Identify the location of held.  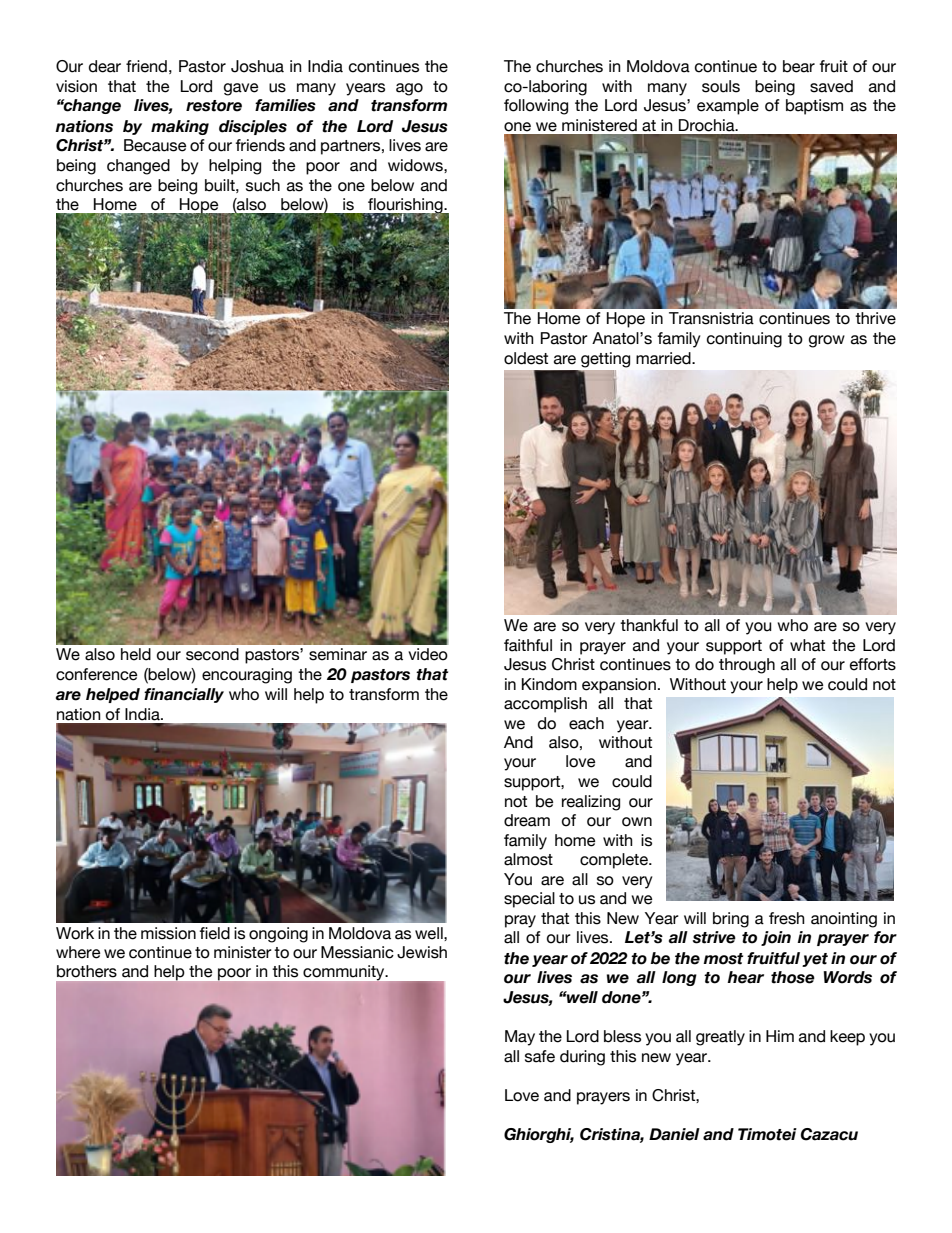
(136, 654).
